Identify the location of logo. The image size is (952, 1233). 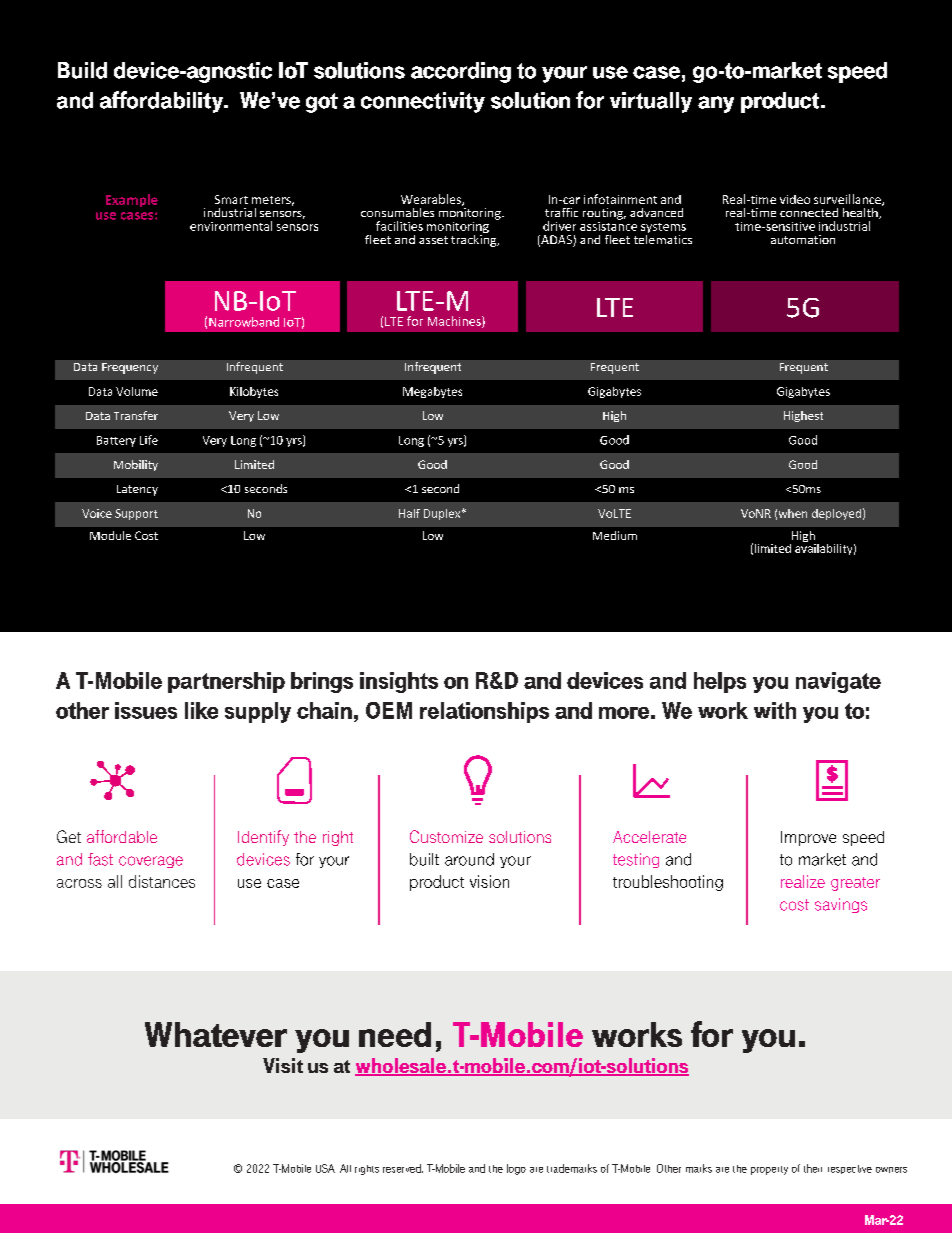
(516, 1169).
